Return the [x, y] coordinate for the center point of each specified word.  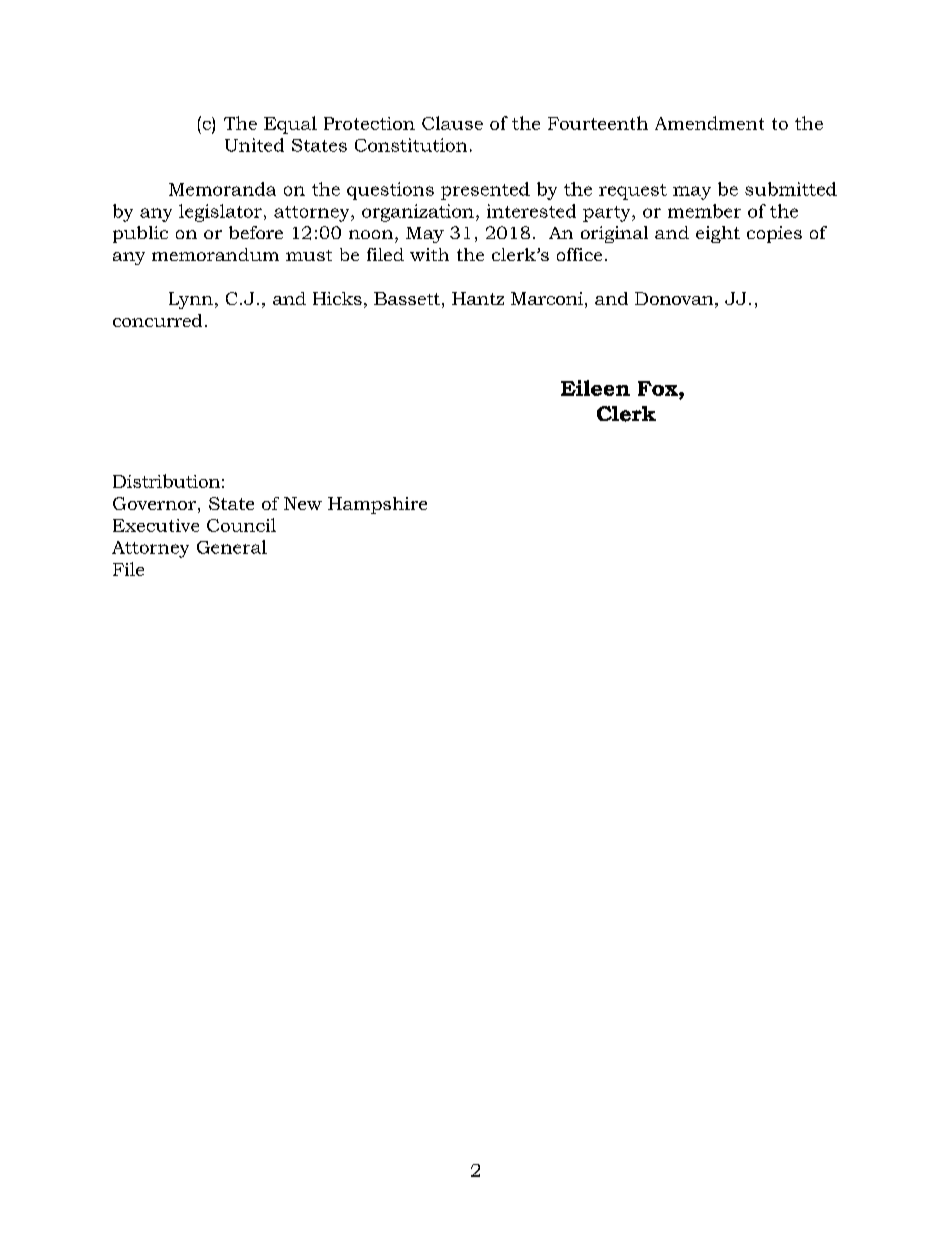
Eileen [595, 388]
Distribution [166, 481]
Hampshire [377, 505]
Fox [659, 388]
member [704, 211]
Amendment [709, 123]
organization [418, 213]
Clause [452, 123]
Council [241, 525]
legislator [220, 213]
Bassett [407, 298]
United [254, 145]
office [579, 254]
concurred [157, 320]
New [303, 503]
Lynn [191, 300]
